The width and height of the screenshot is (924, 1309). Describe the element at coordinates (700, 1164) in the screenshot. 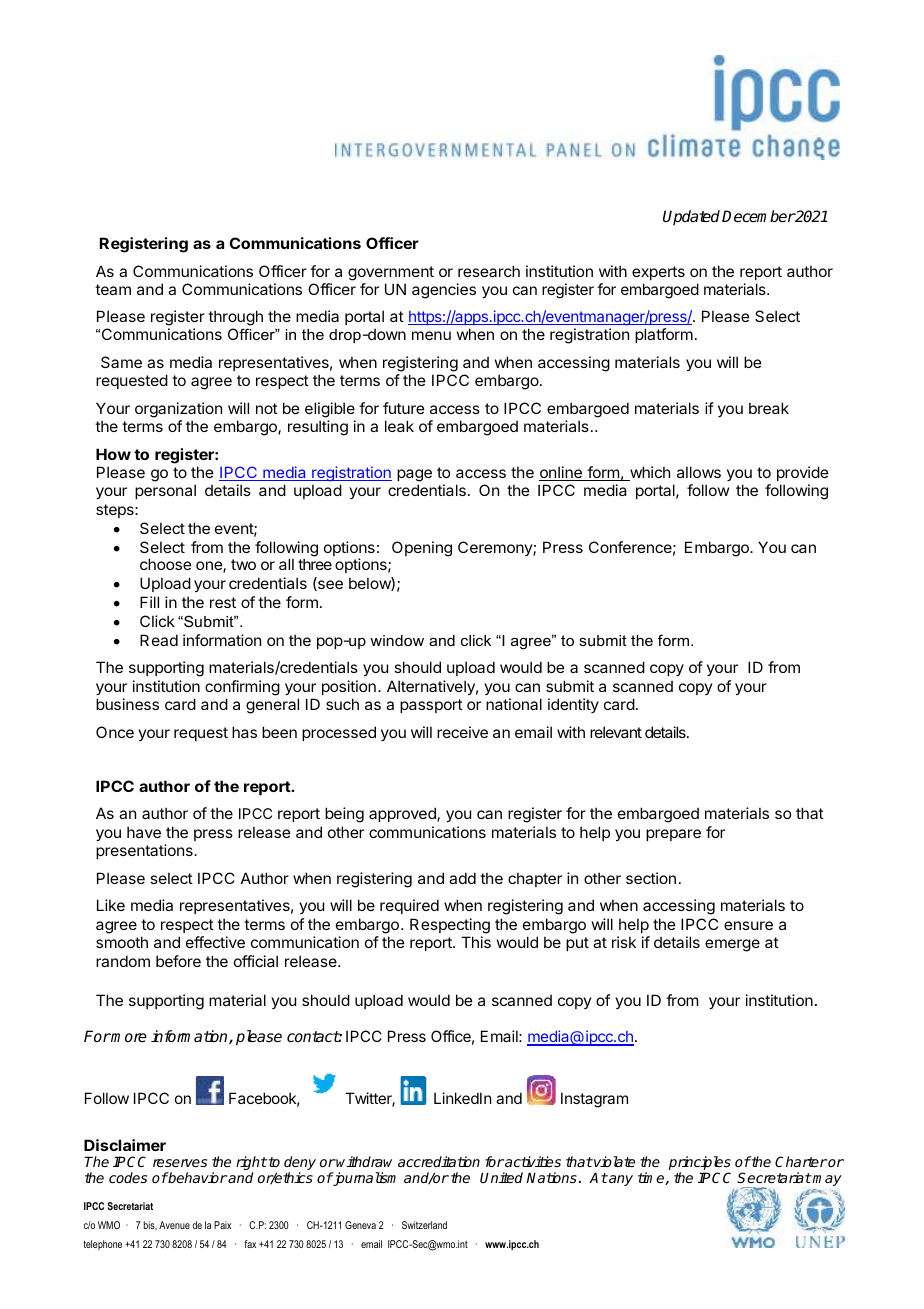

I see `principles` at that location.
